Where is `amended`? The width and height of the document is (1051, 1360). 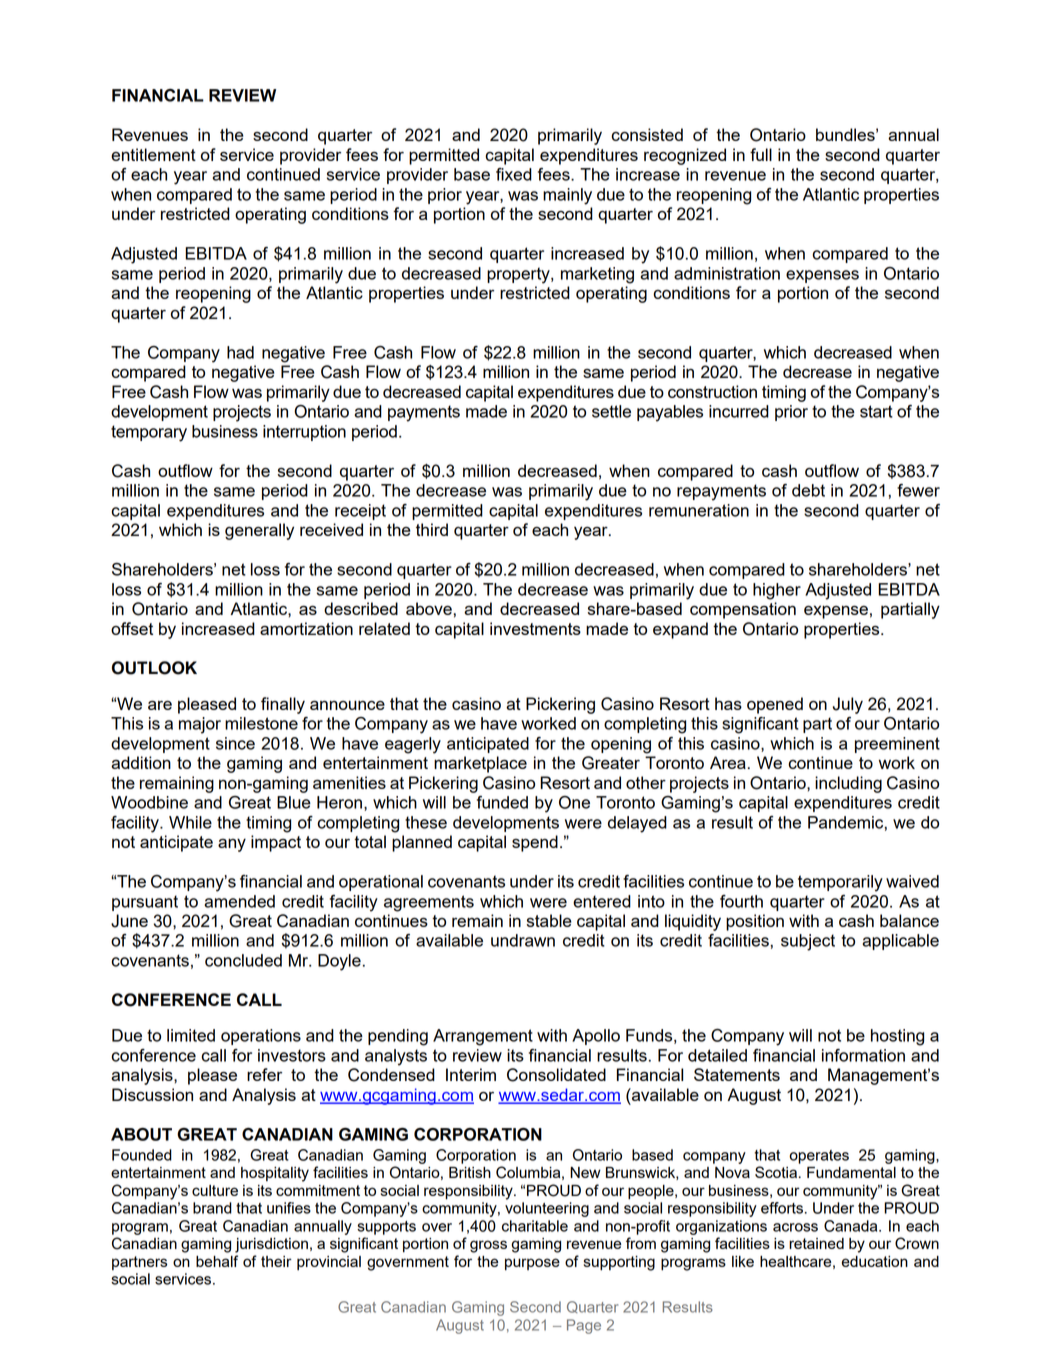 amended is located at coordinates (239, 901).
